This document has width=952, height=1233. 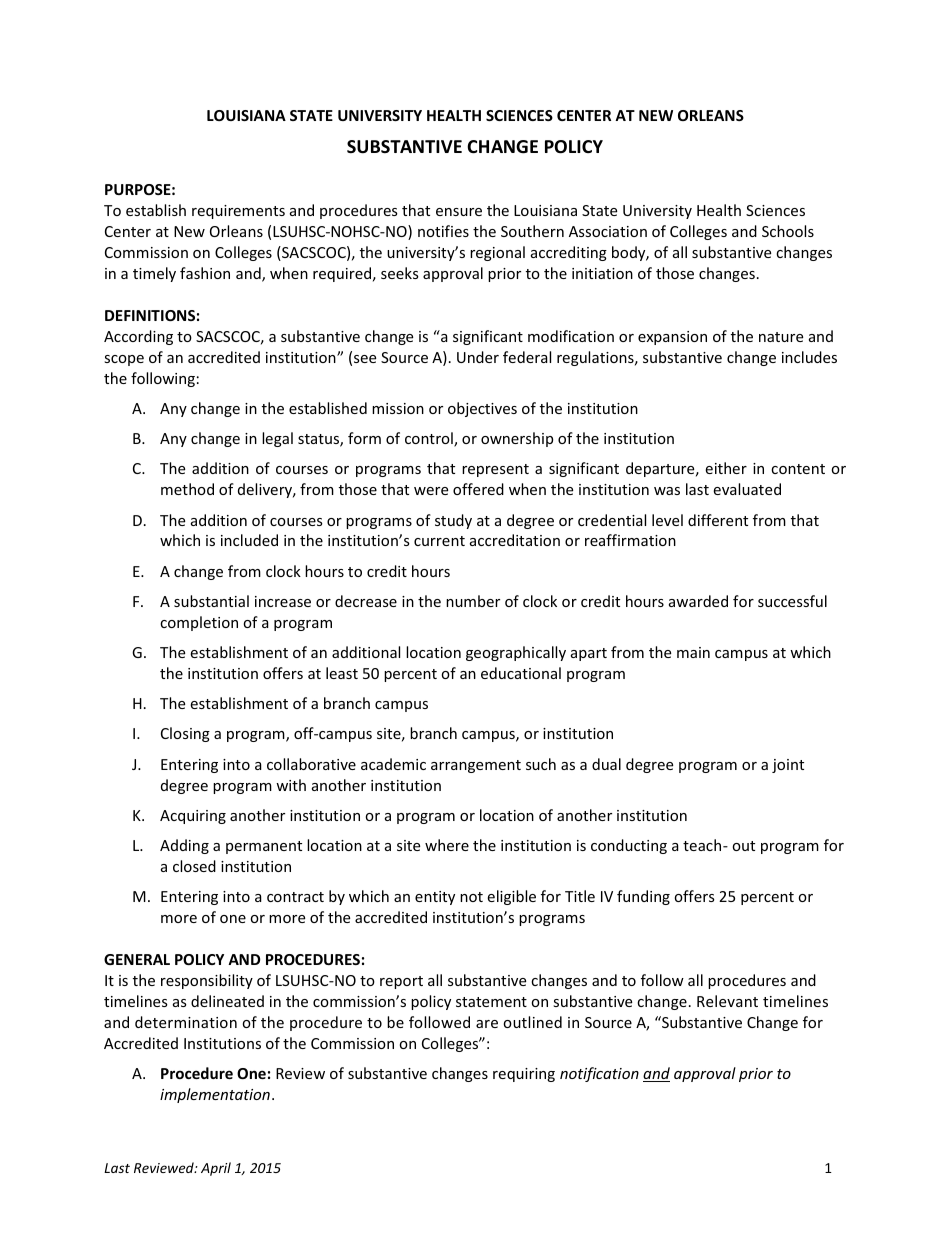 I want to click on Schools, so click(x=788, y=231).
